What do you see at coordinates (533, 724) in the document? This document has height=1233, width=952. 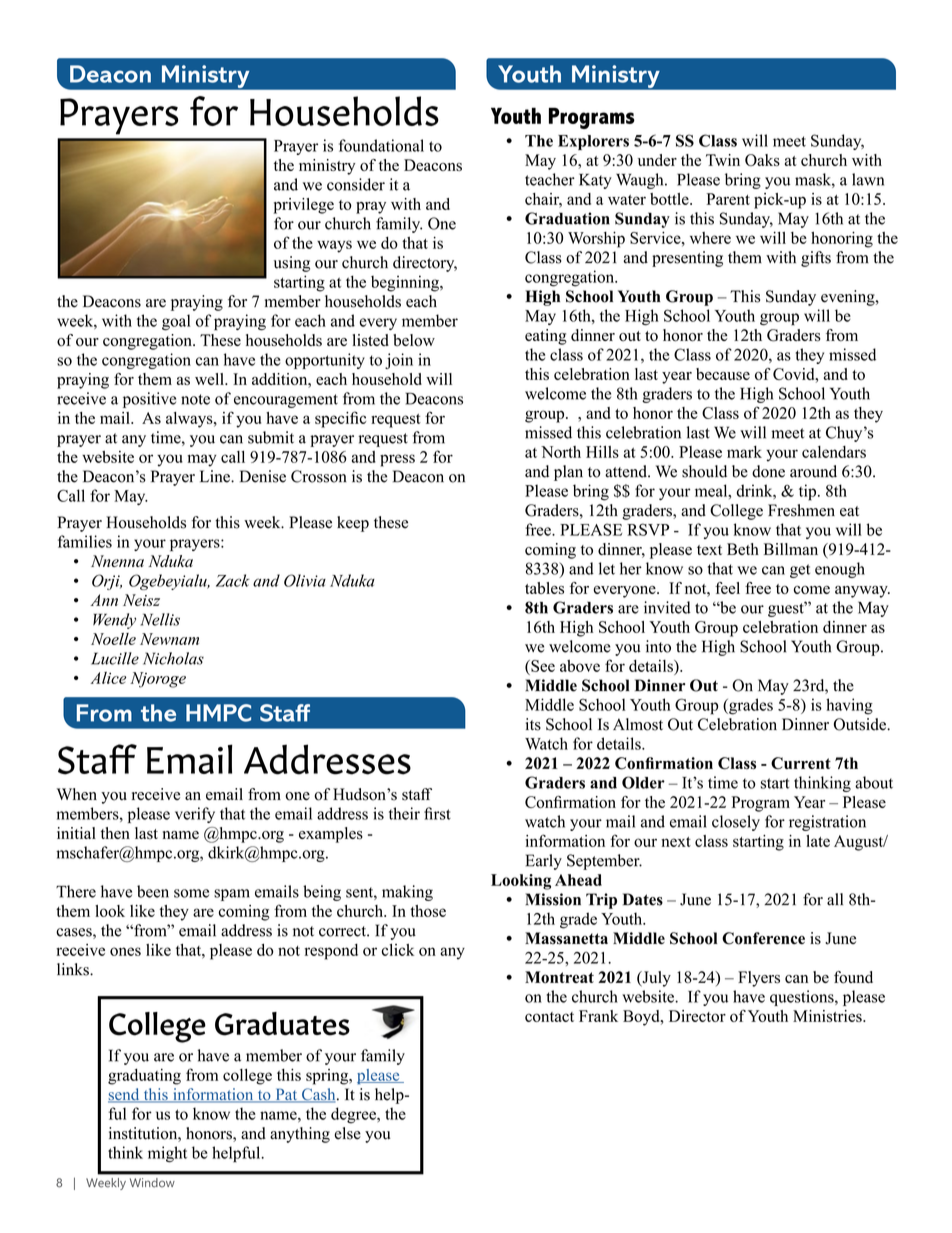 I see `its` at bounding box center [533, 724].
